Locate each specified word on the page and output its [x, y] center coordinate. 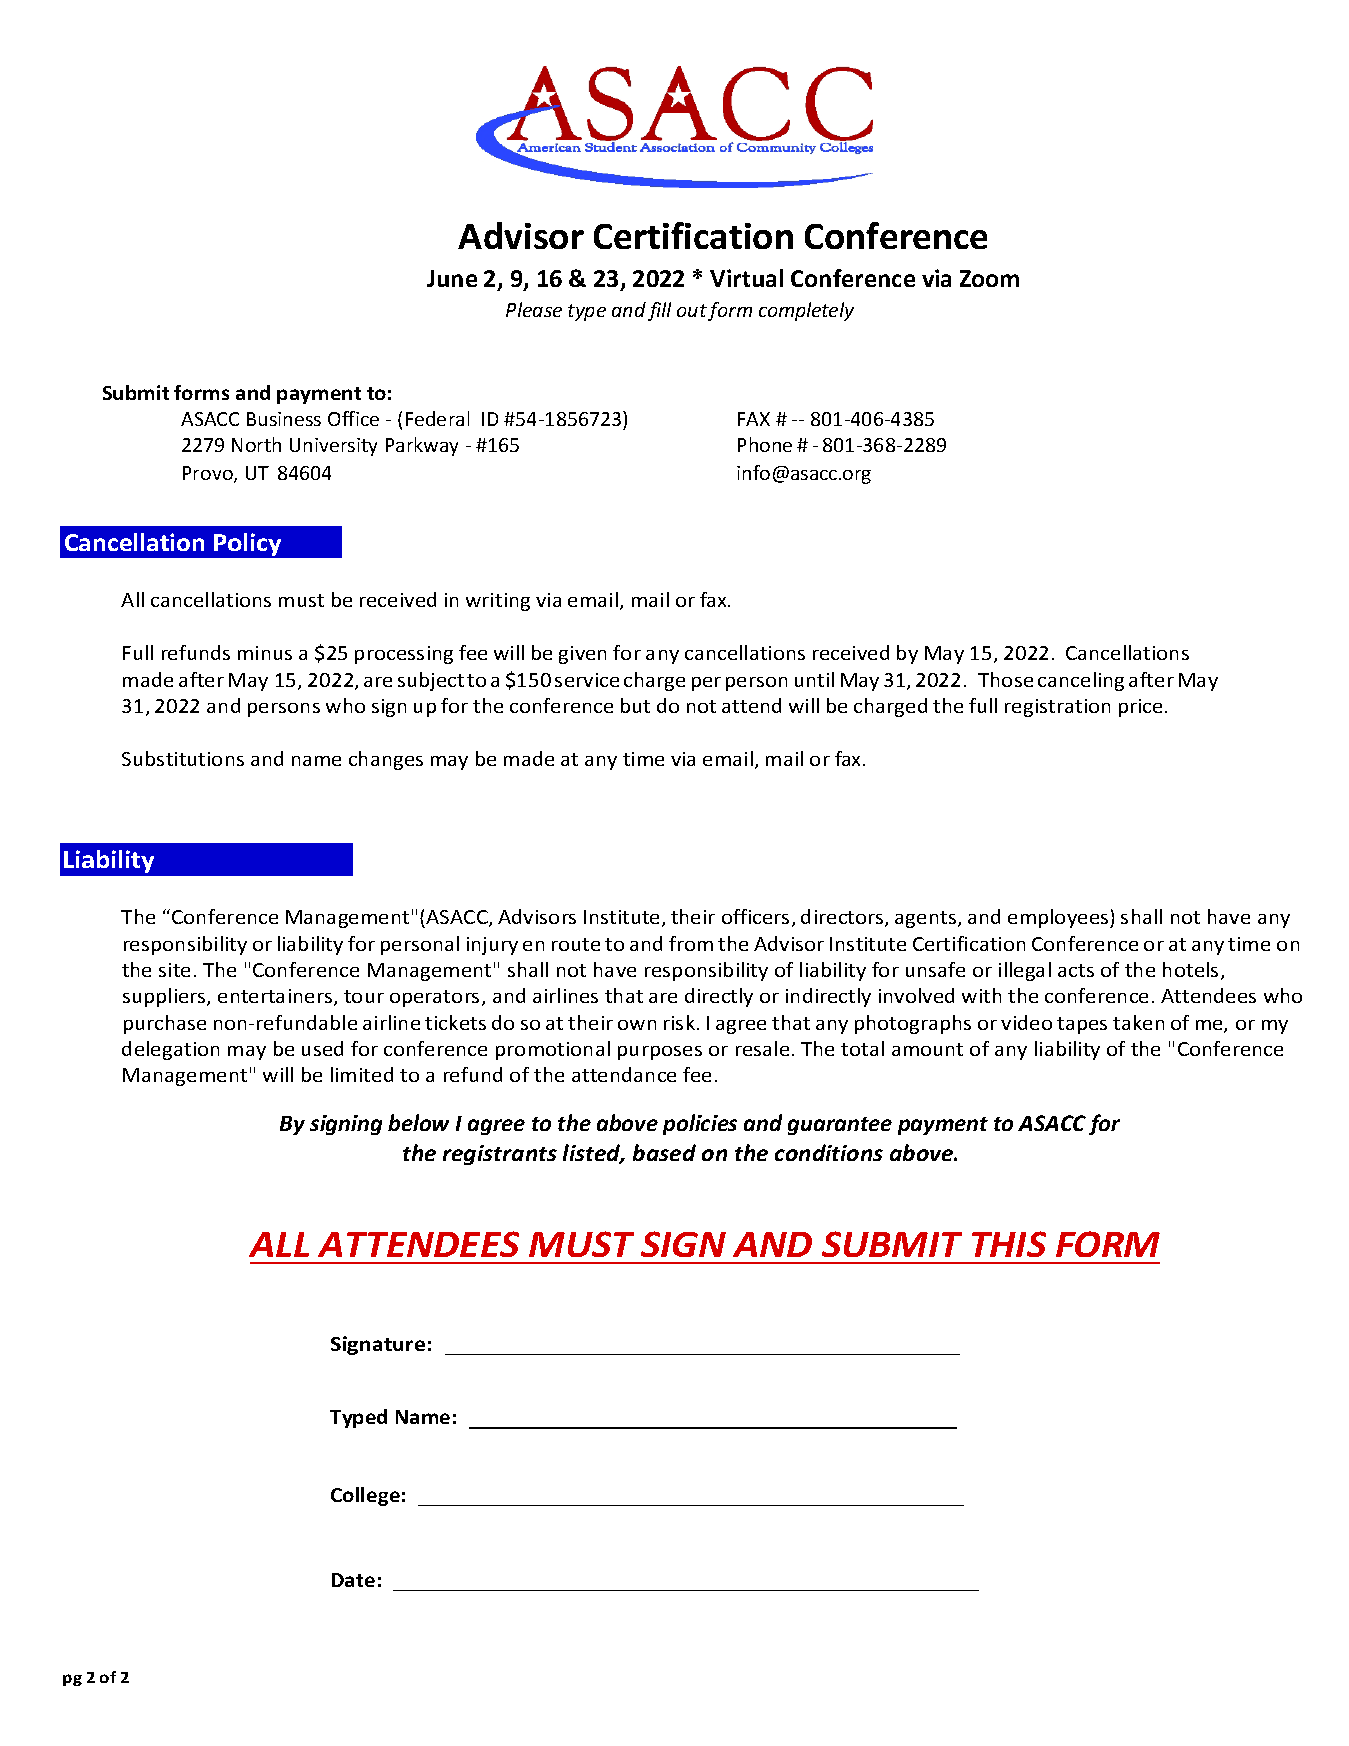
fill [659, 311]
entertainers [276, 997]
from [691, 943]
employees [1059, 918]
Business [284, 419]
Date [353, 1580]
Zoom [989, 278]
